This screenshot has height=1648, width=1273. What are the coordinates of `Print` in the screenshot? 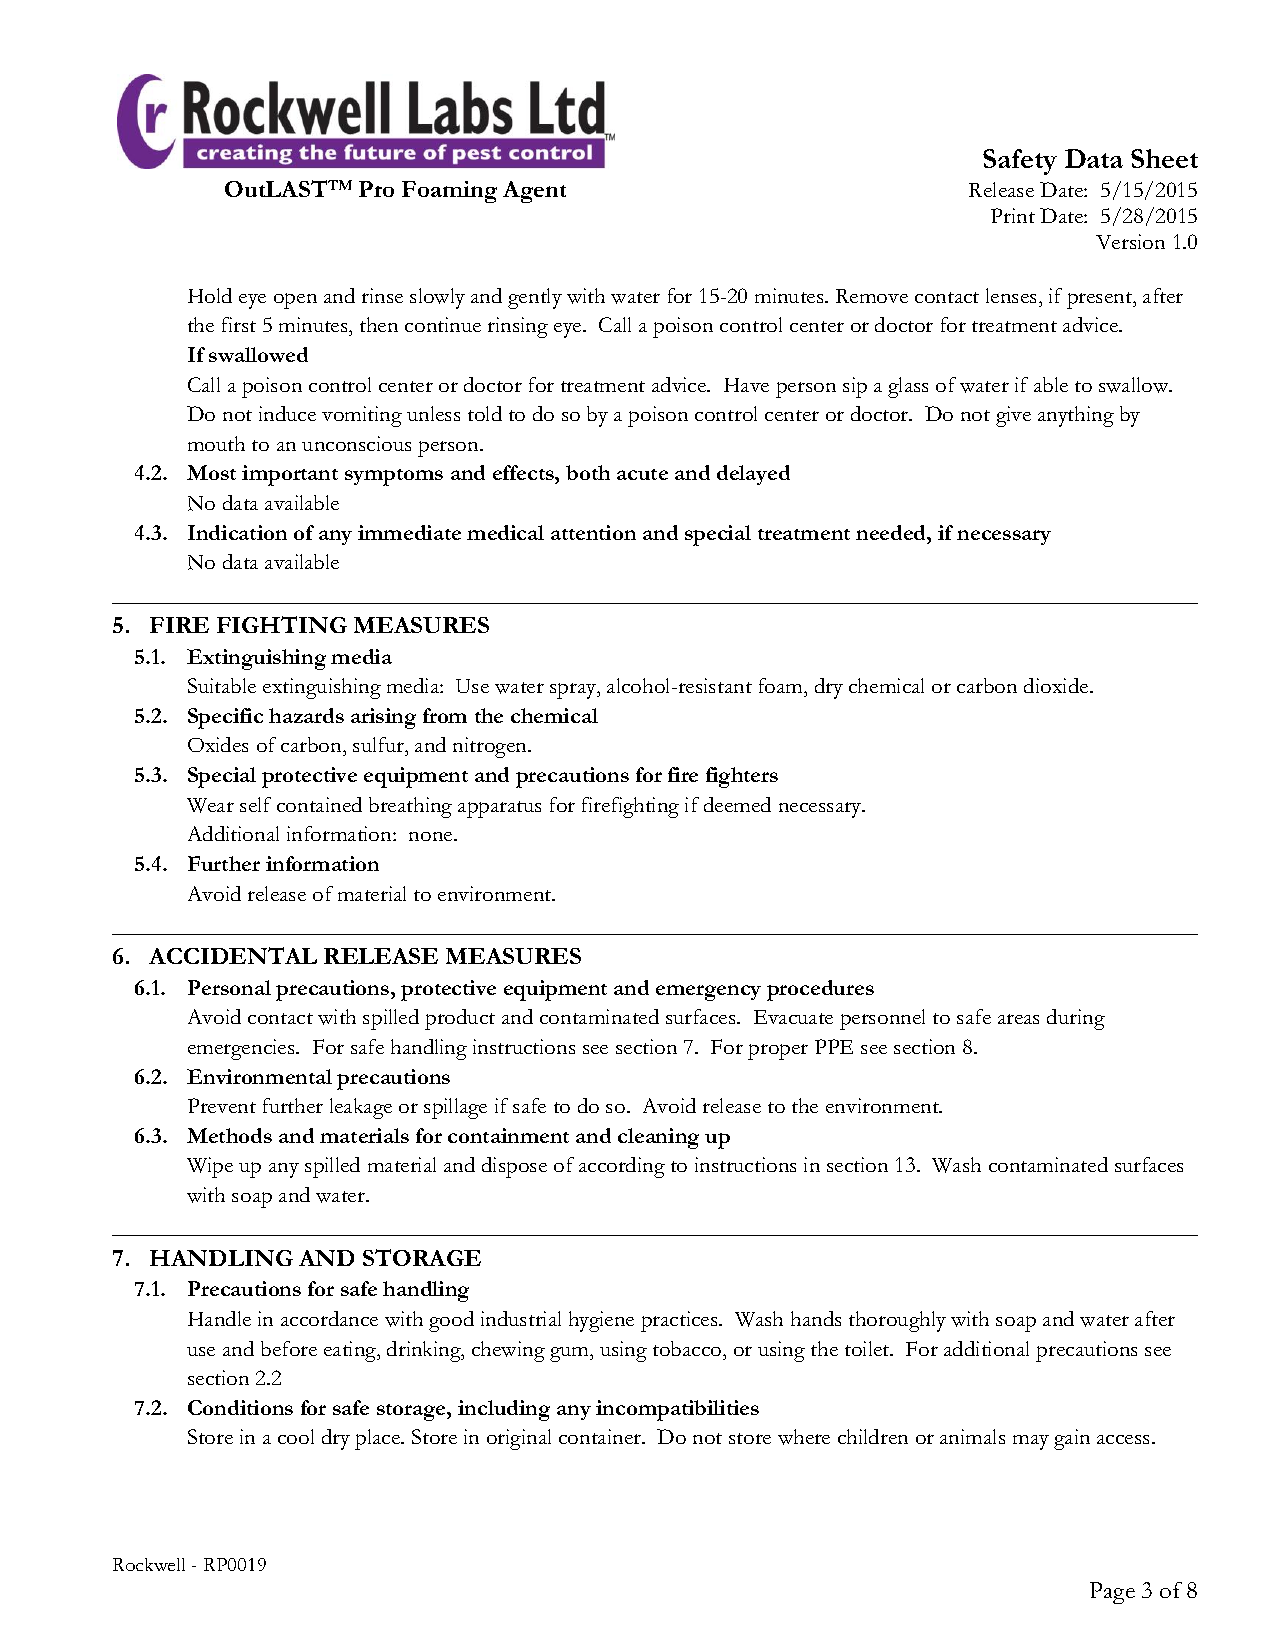 It's located at (1013, 215).
